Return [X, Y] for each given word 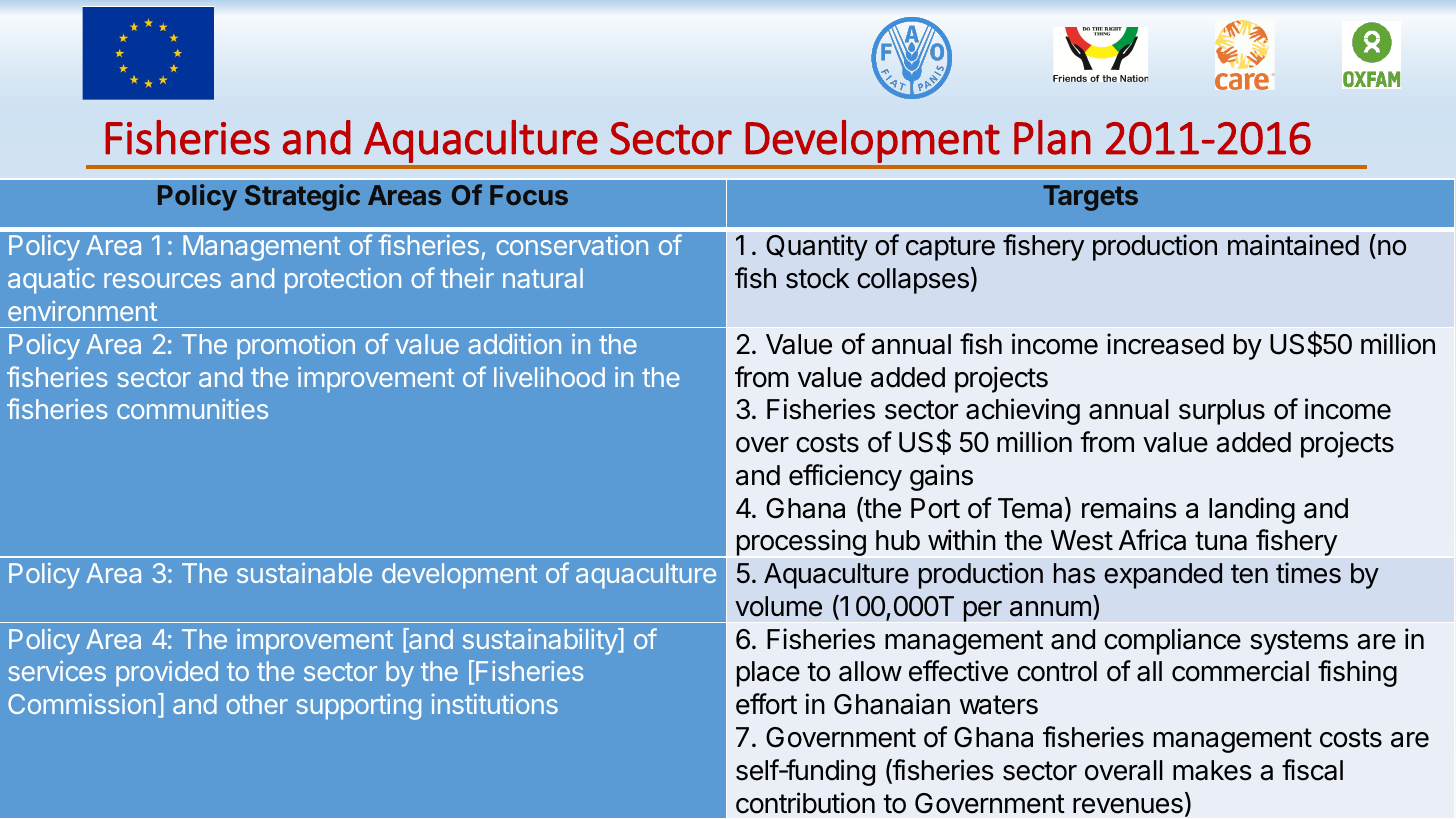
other [257, 704]
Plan [1052, 137]
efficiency [845, 477]
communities [192, 409]
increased [1165, 344]
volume [778, 606]
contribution [805, 803]
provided [167, 674]
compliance [1172, 641]
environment [82, 311]
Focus [529, 195]
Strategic [302, 197]
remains [1129, 508]
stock [818, 278]
